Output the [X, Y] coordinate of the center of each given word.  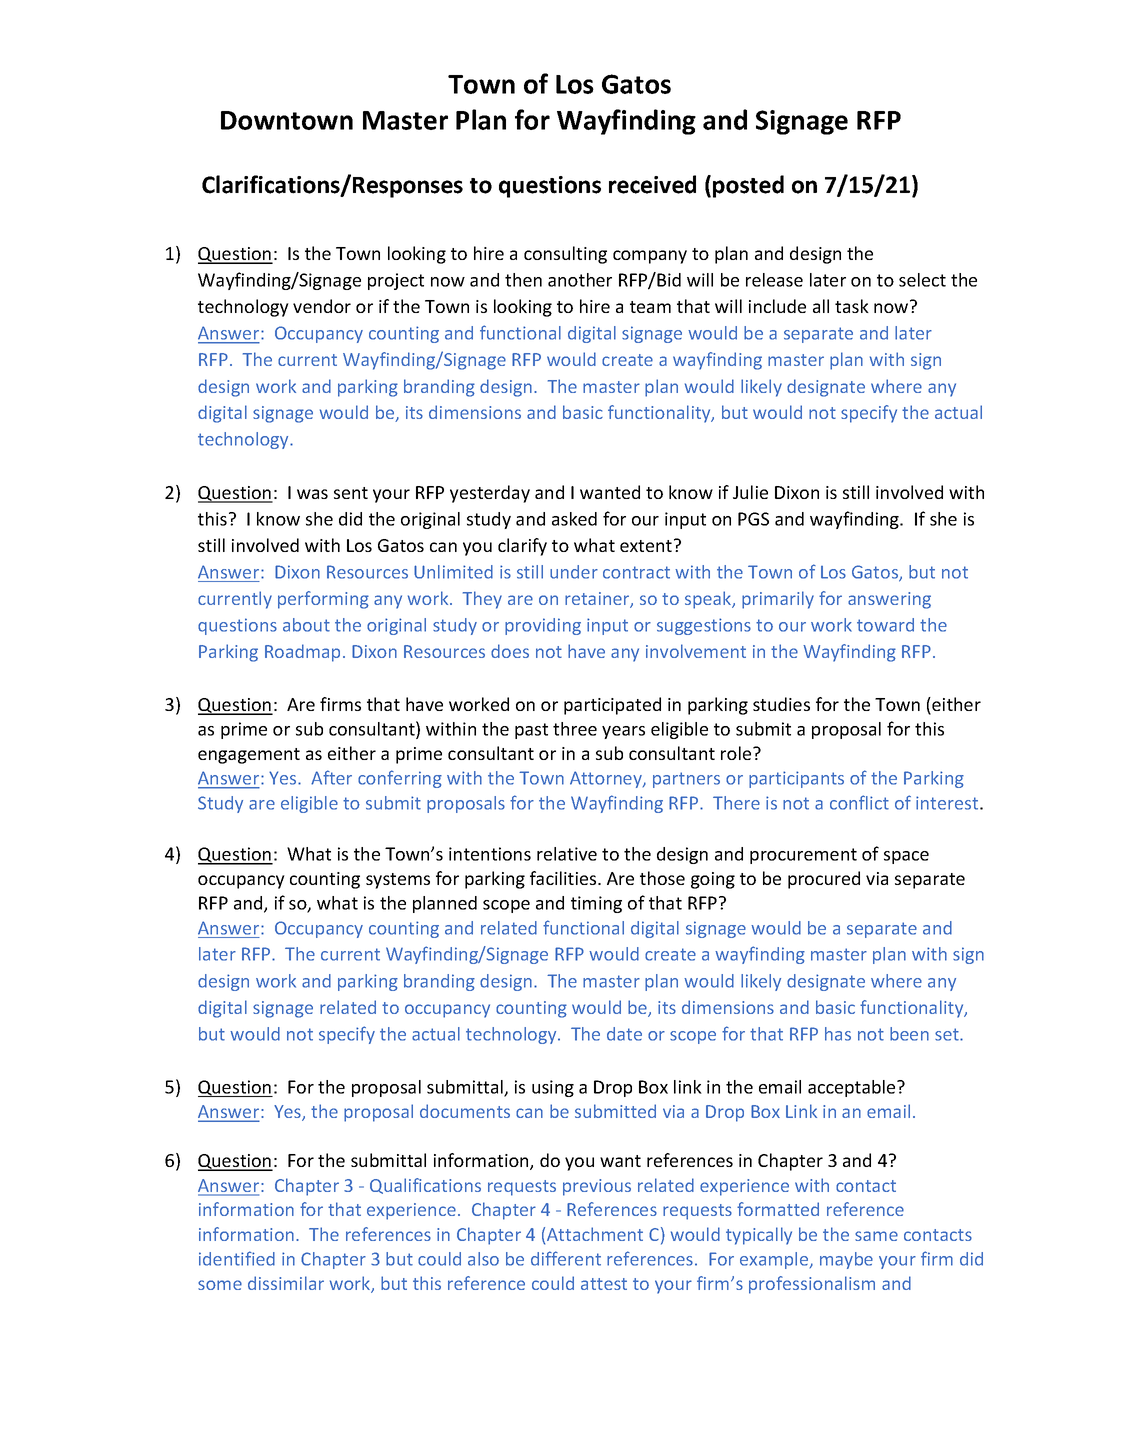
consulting [565, 255]
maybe [846, 1260]
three [575, 729]
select [922, 280]
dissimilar [286, 1283]
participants [796, 779]
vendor [322, 306]
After [331, 777]
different [566, 1258]
